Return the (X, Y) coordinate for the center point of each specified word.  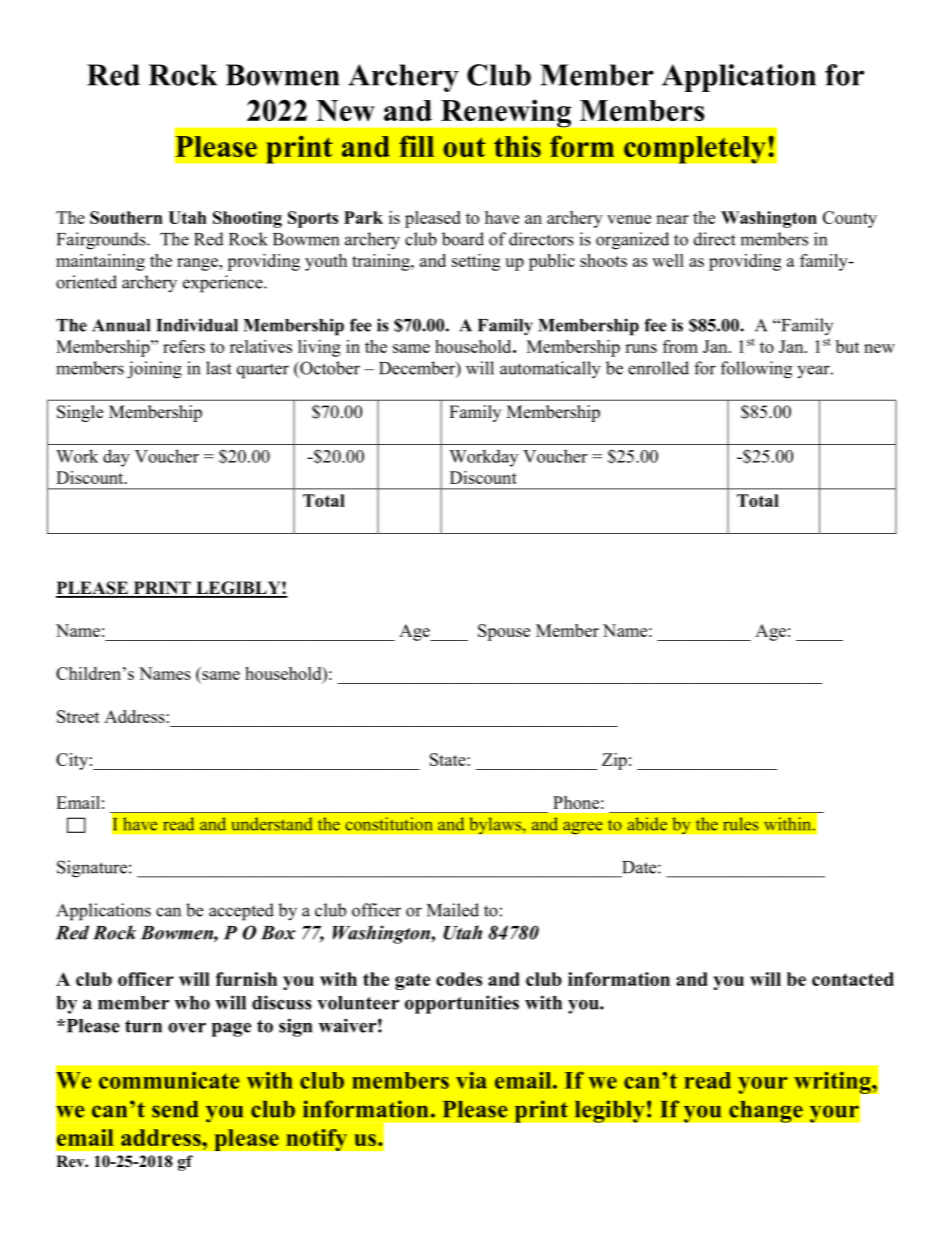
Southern (126, 217)
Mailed (453, 910)
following (756, 370)
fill (416, 146)
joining (154, 370)
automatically (550, 370)
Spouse (504, 632)
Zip (614, 761)
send (175, 1109)
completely (695, 150)
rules (740, 824)
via (471, 1080)
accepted (241, 912)
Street (78, 716)
